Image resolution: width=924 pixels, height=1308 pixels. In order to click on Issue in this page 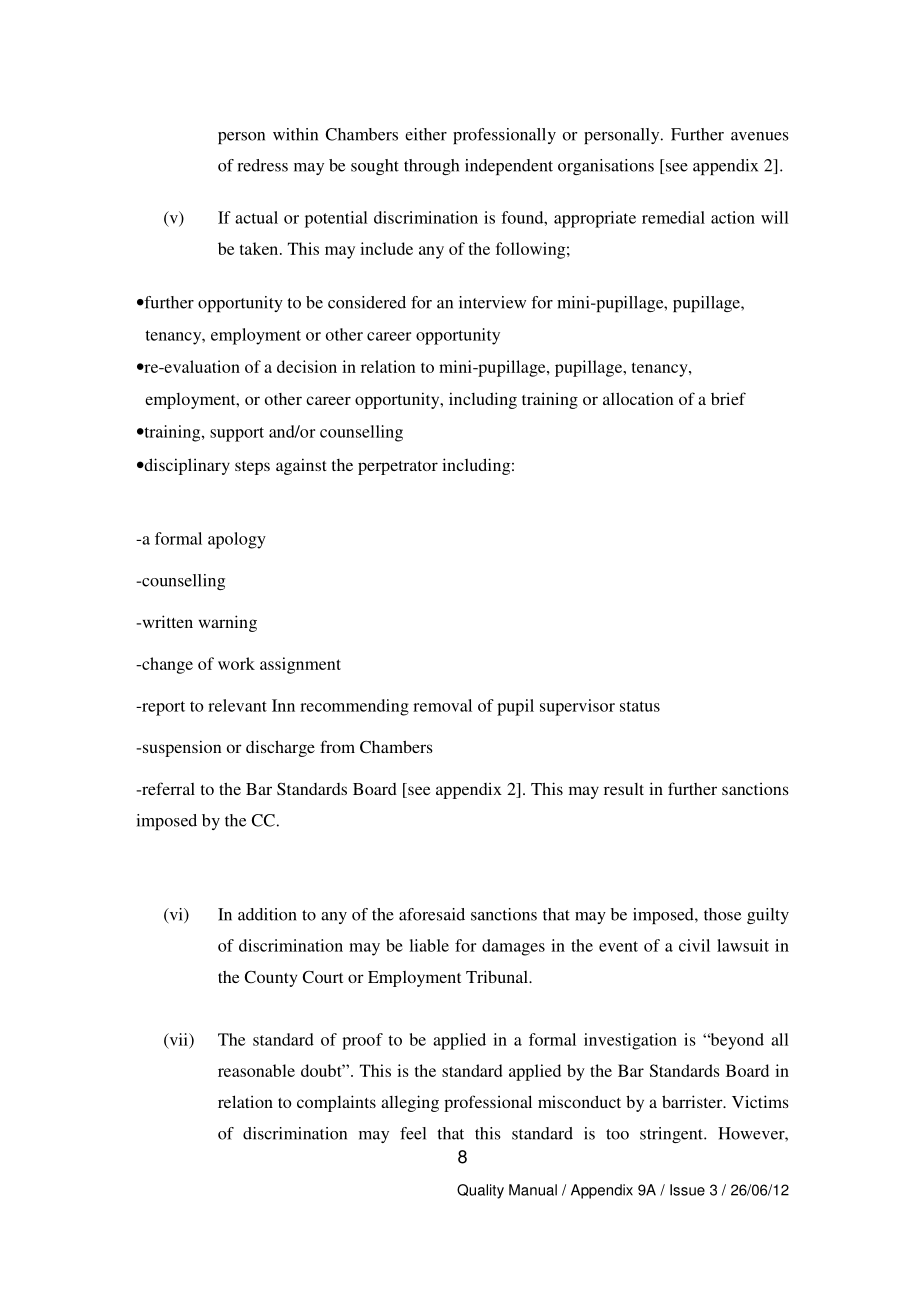, I will do `click(687, 1190)`.
